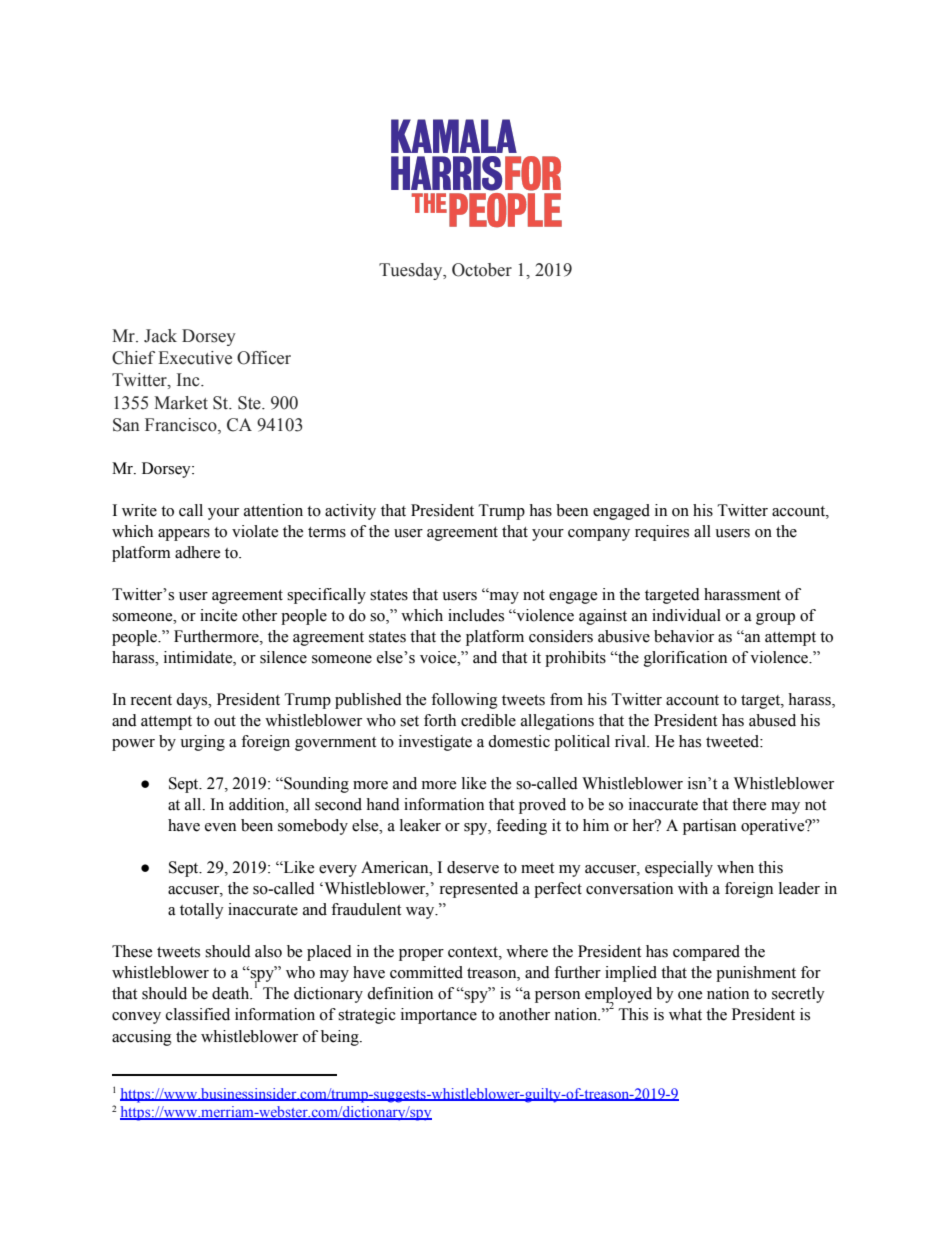 Image resolution: width=952 pixels, height=1233 pixels. I want to click on importance, so click(439, 1016).
